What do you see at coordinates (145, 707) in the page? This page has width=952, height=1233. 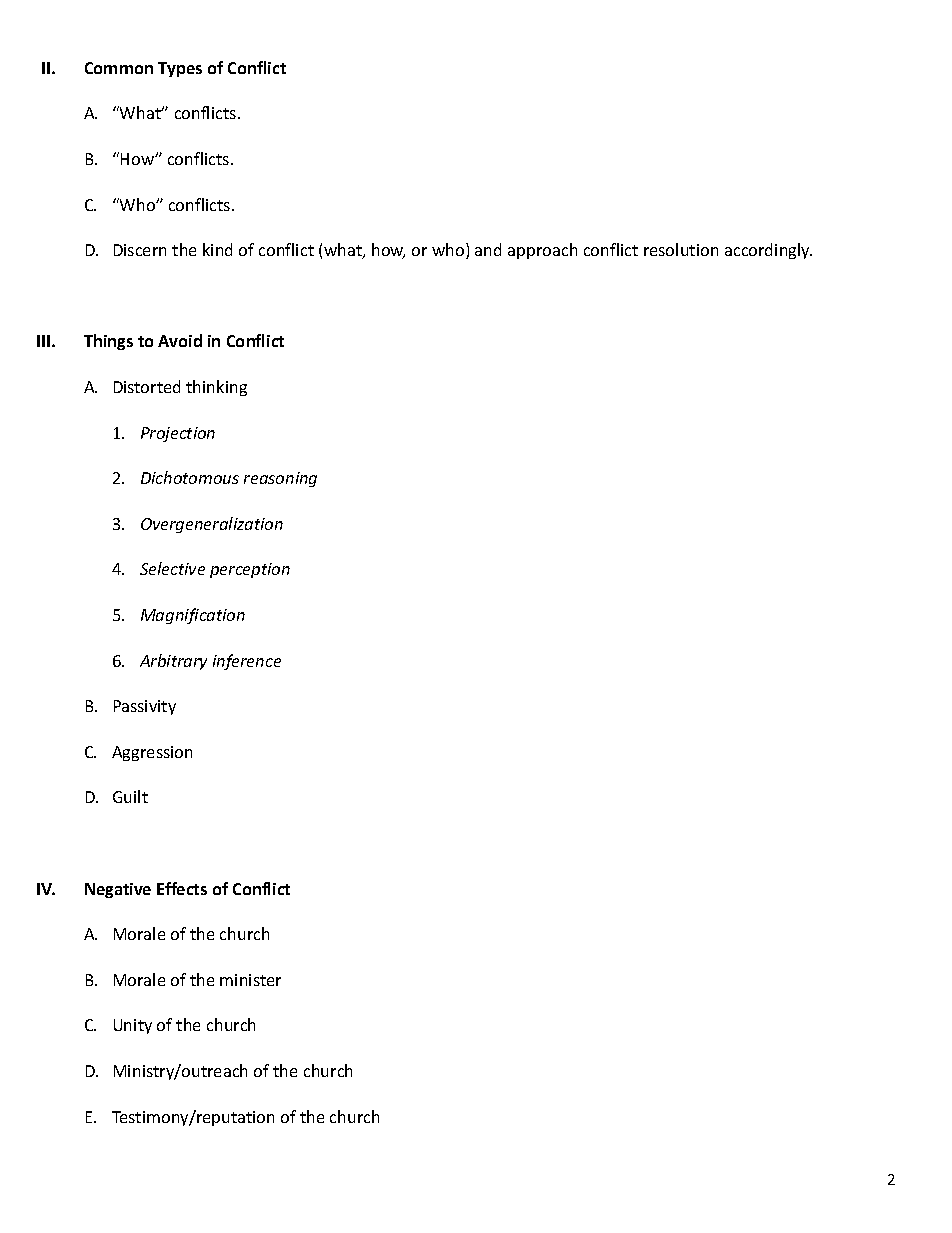 I see `Passivity` at bounding box center [145, 707].
